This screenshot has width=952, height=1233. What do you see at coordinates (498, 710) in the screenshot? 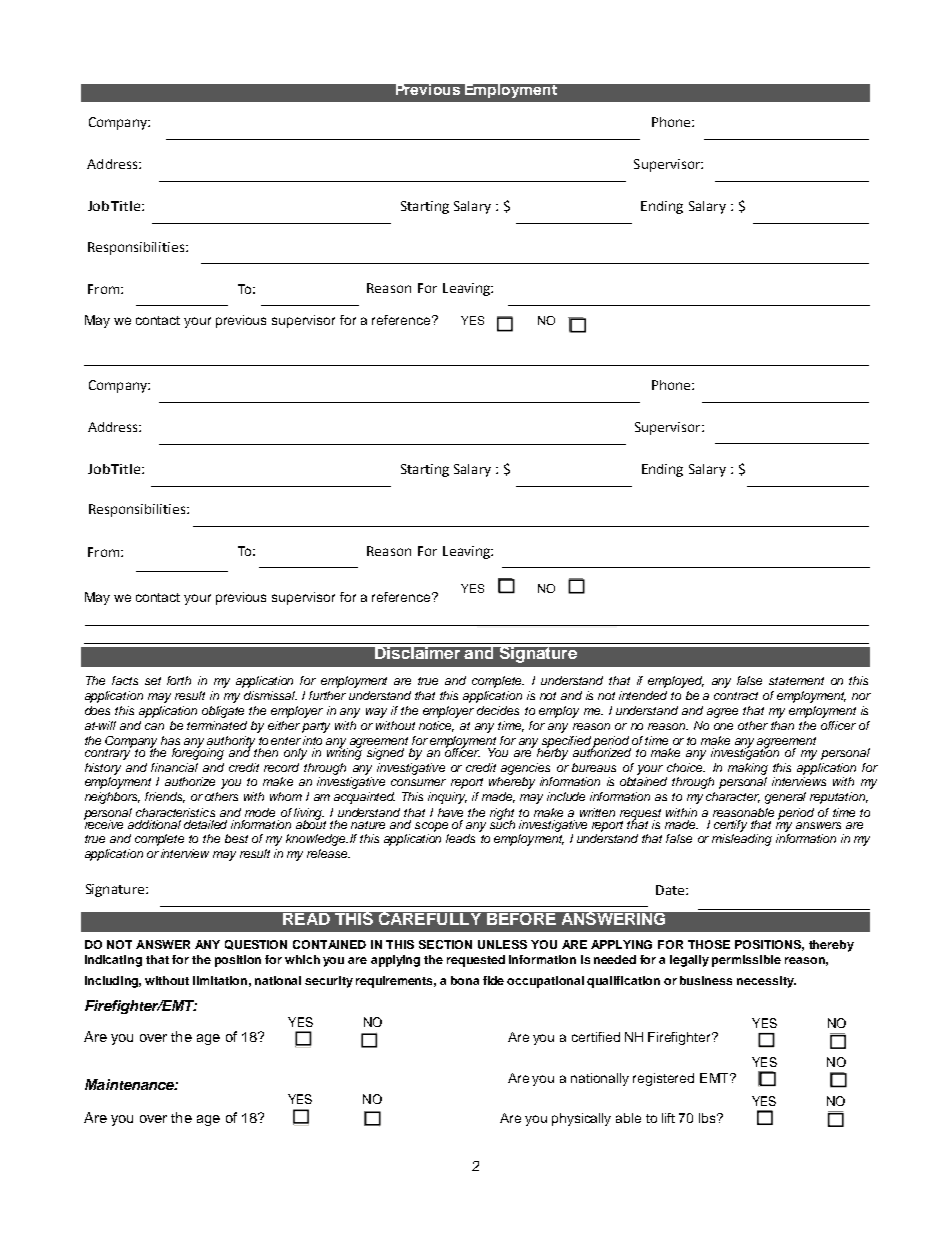
I see `decides` at bounding box center [498, 710].
